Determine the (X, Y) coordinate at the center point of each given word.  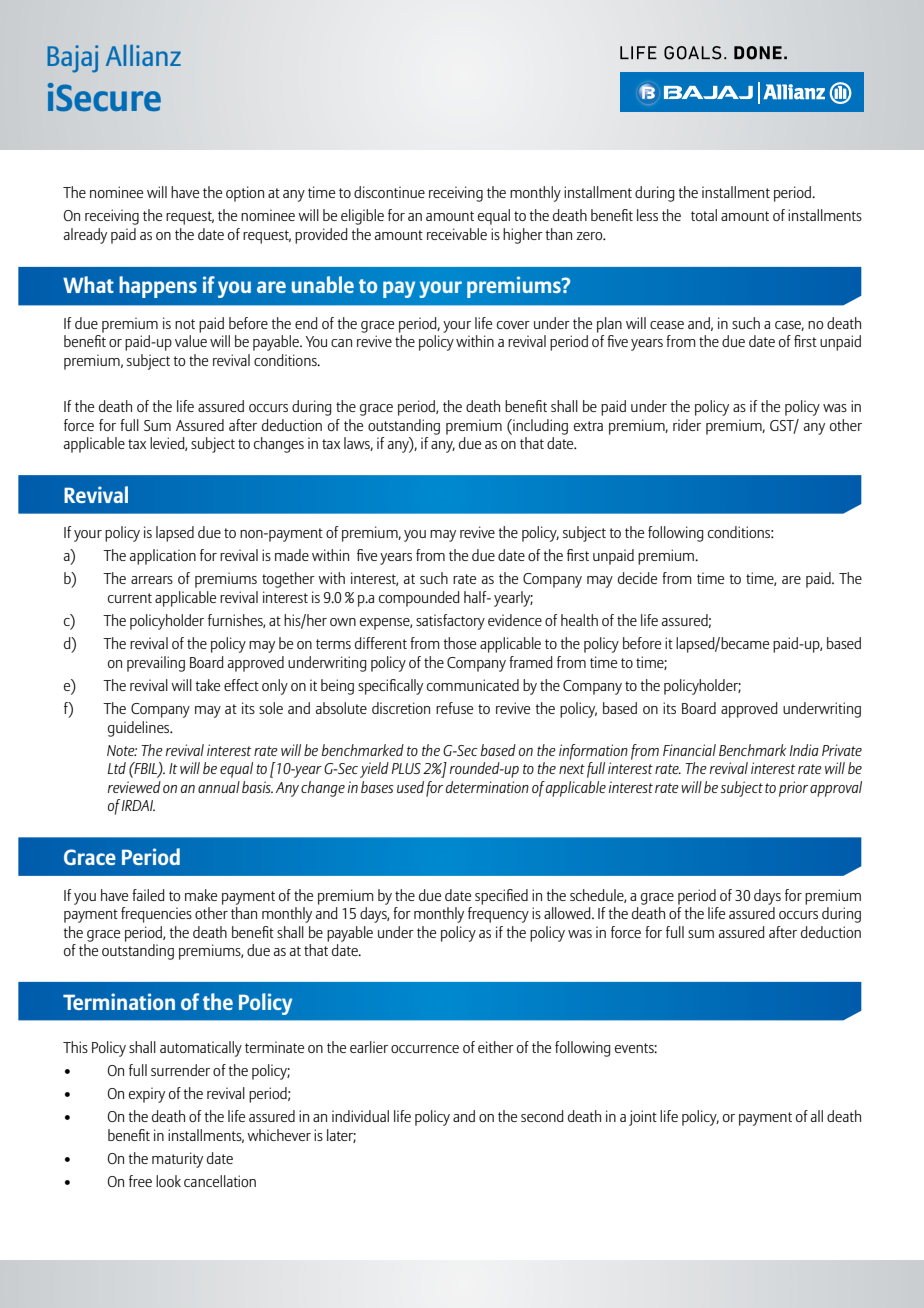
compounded (419, 599)
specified (501, 897)
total (704, 215)
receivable (457, 234)
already (85, 236)
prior (793, 789)
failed (148, 895)
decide (637, 578)
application (163, 557)
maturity (177, 1160)
